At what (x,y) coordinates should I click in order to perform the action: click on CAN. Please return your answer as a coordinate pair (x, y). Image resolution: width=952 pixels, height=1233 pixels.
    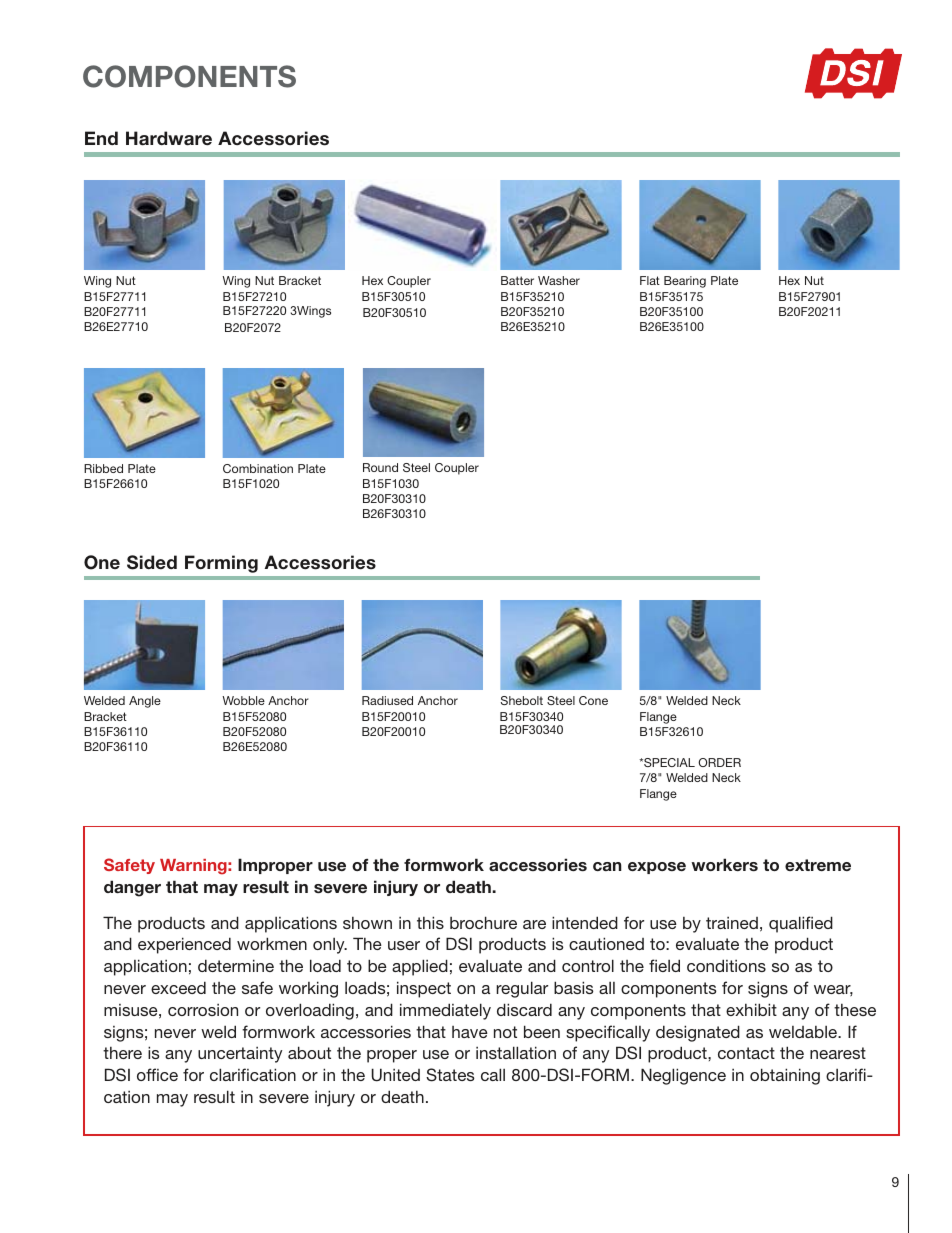
    Looking at the image, I should click on (607, 866).
